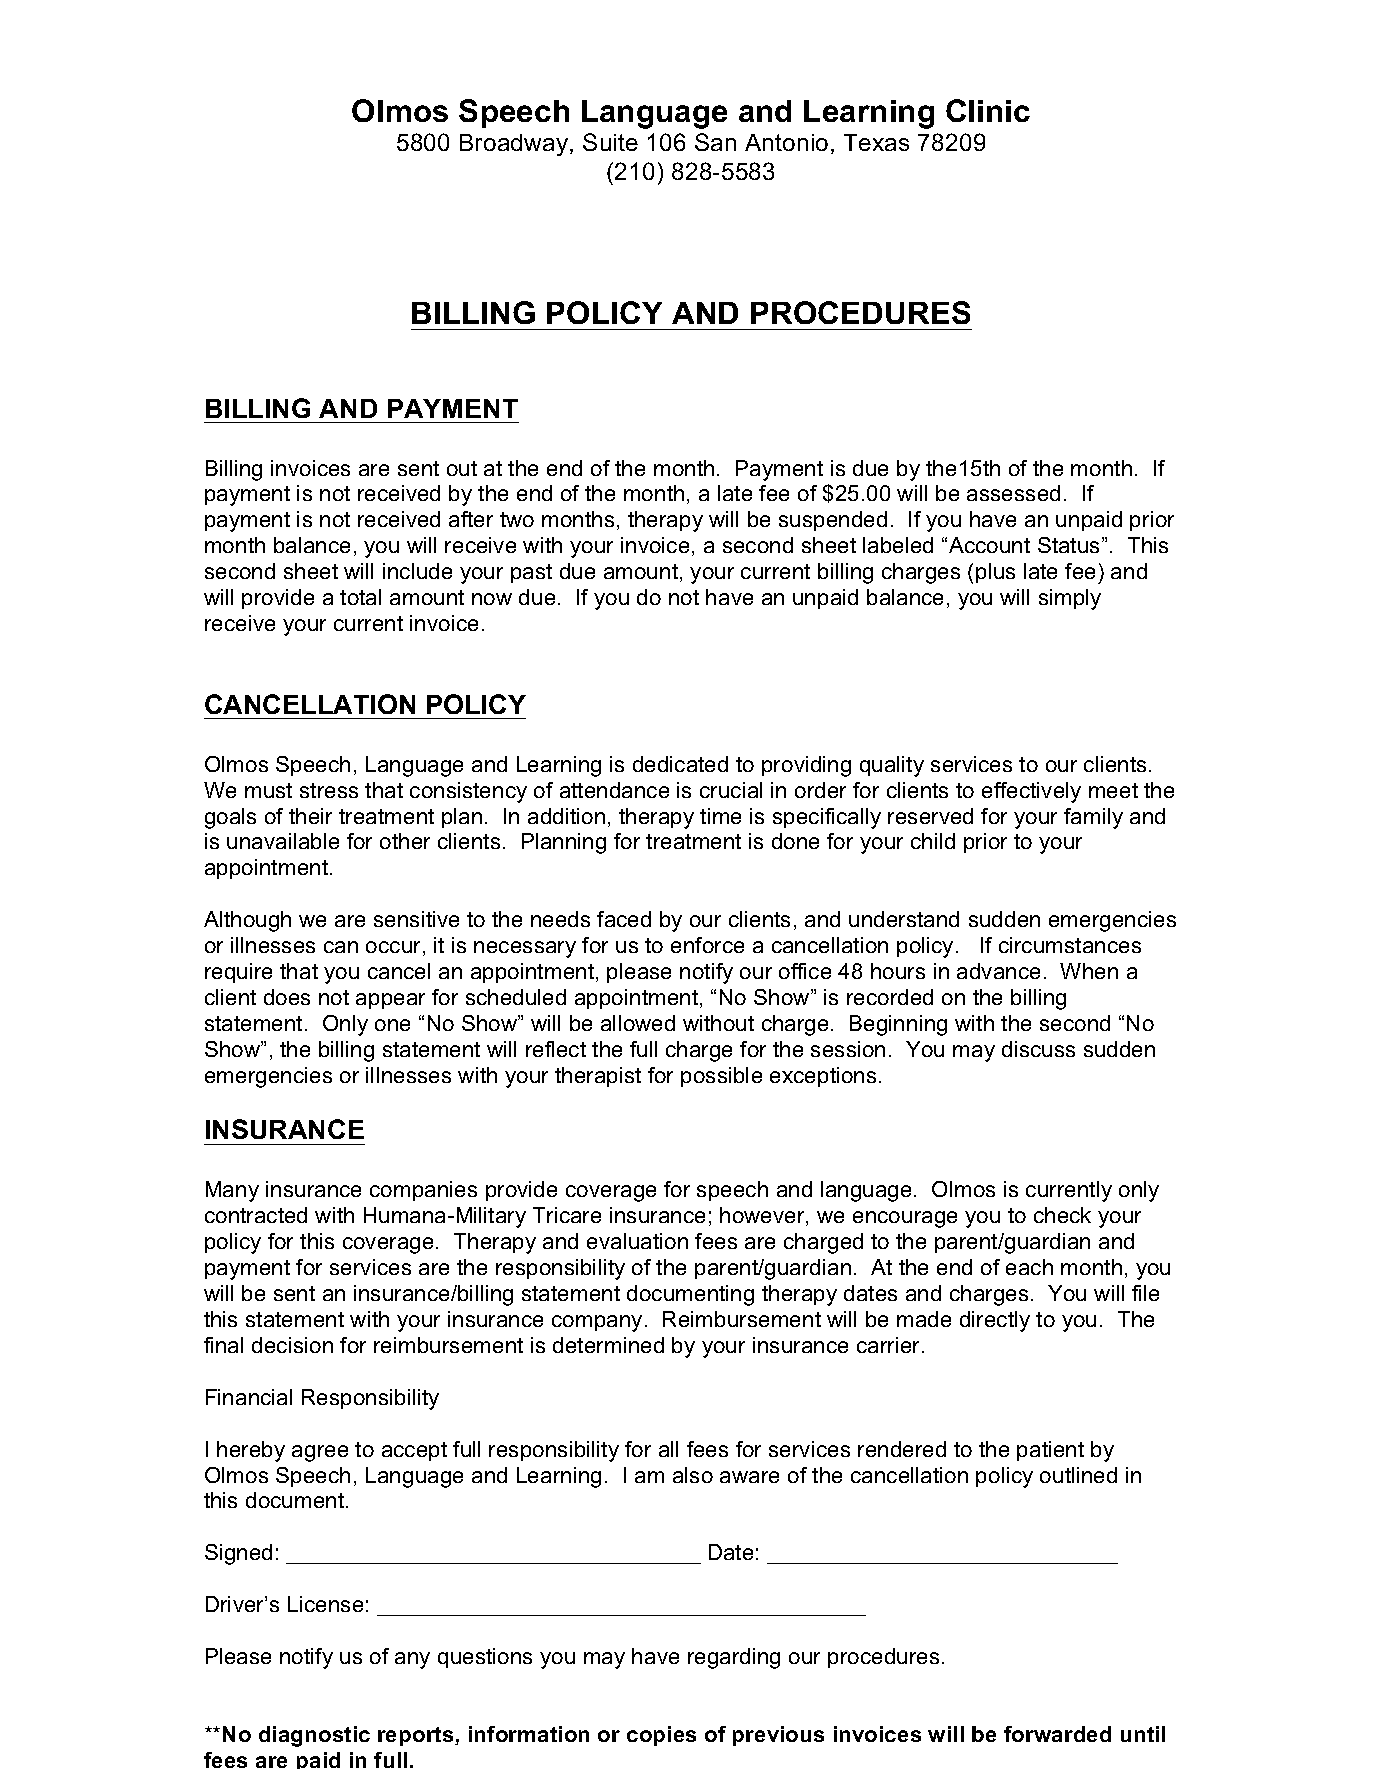 Image resolution: width=1381 pixels, height=1787 pixels. I want to click on total, so click(360, 597).
